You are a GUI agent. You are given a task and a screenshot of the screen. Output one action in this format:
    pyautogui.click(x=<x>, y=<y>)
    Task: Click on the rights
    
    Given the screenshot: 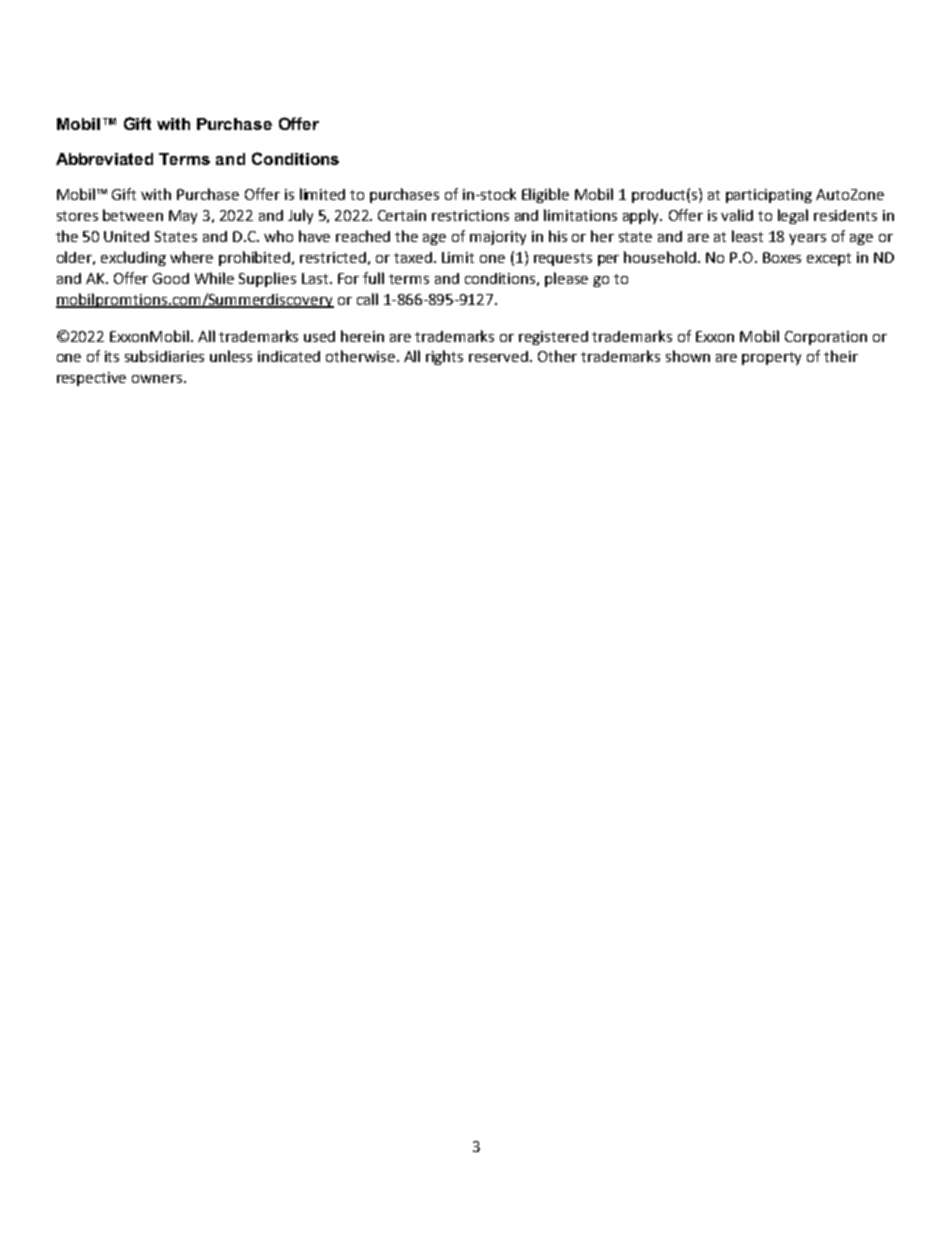 What is the action you would take?
    pyautogui.click(x=444, y=357)
